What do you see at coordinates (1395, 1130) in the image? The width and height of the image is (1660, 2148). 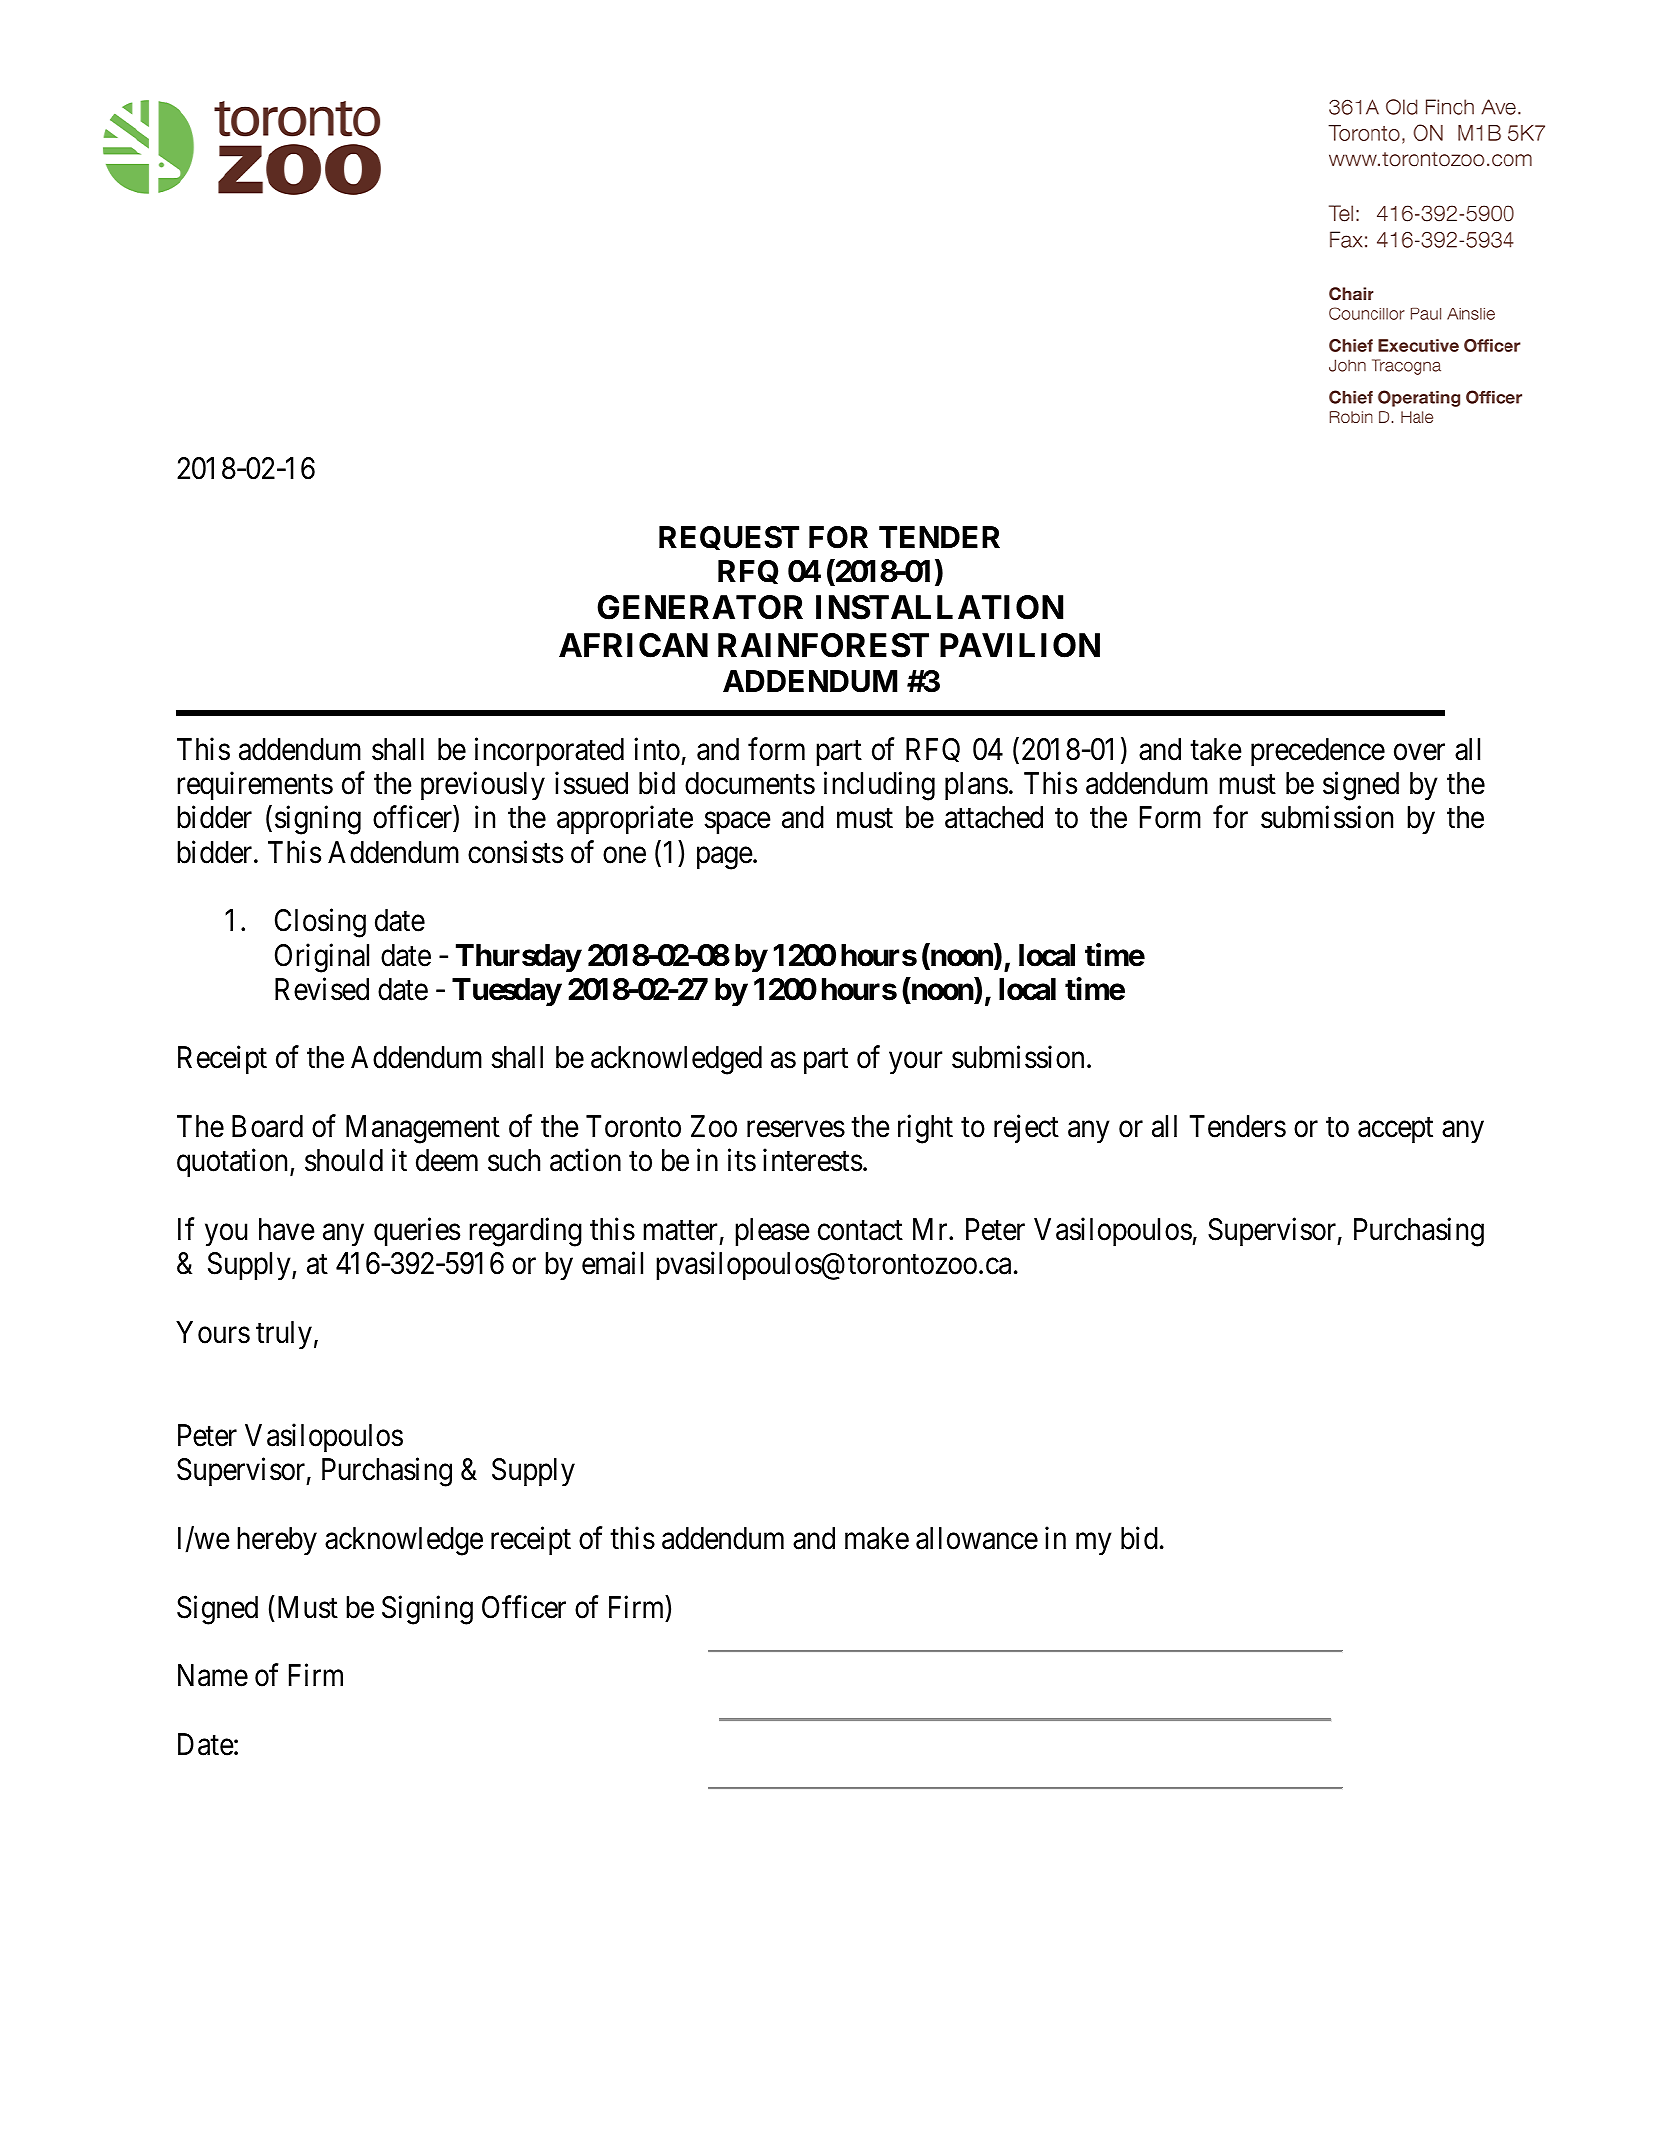 I see `accept` at bounding box center [1395, 1130].
